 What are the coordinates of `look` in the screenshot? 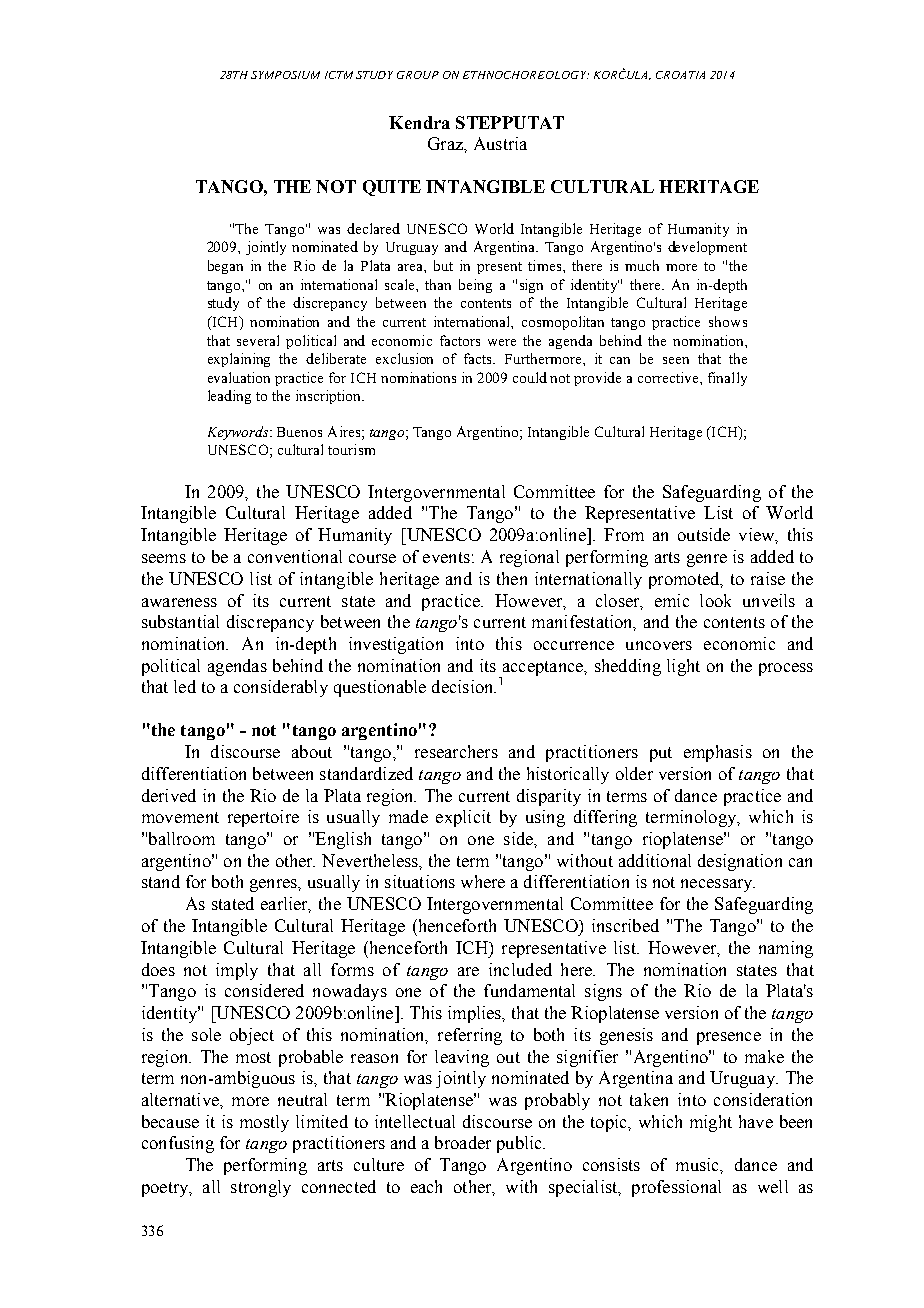 It's located at (715, 600).
